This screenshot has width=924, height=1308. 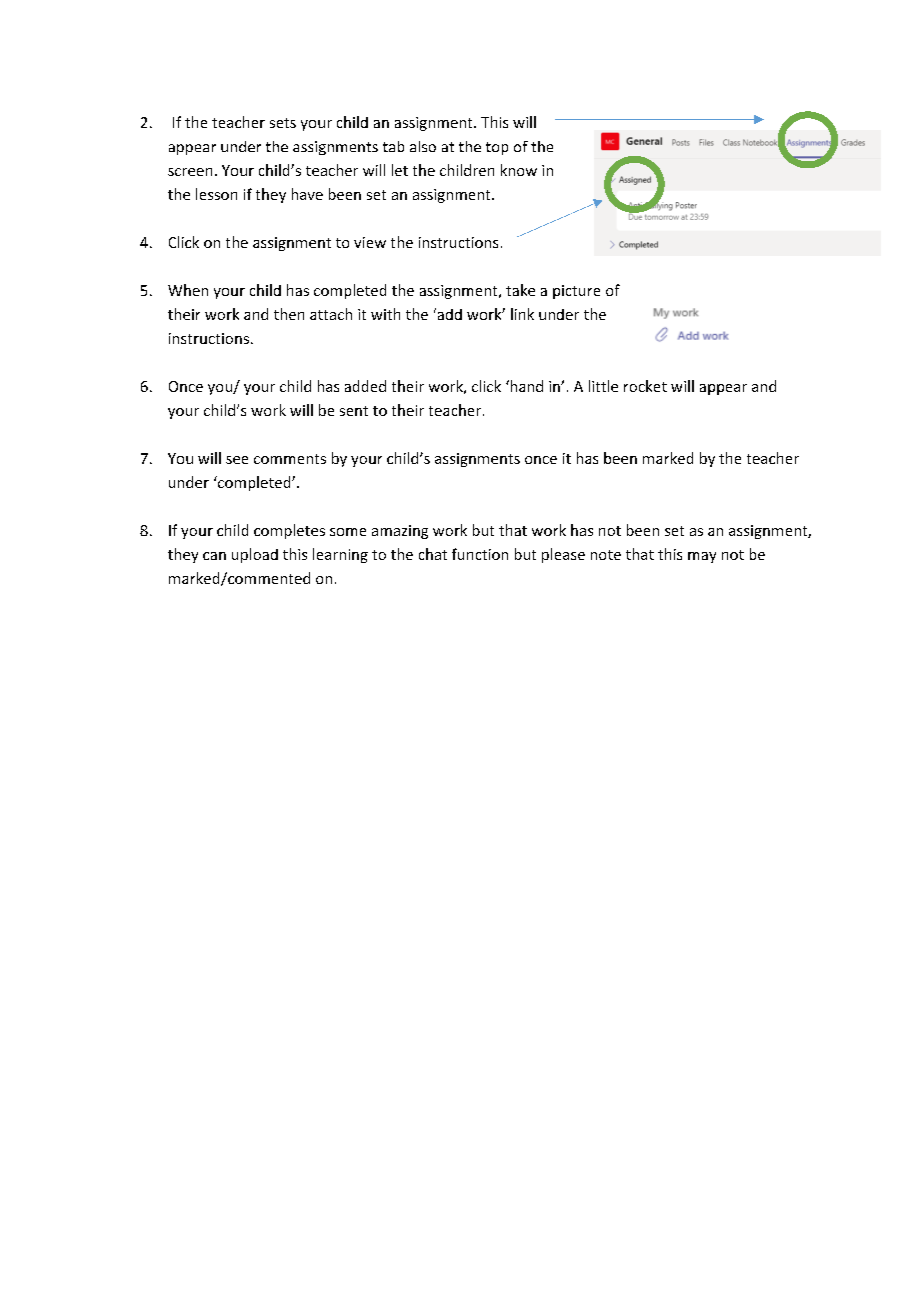 I want to click on hand, so click(x=525, y=386).
